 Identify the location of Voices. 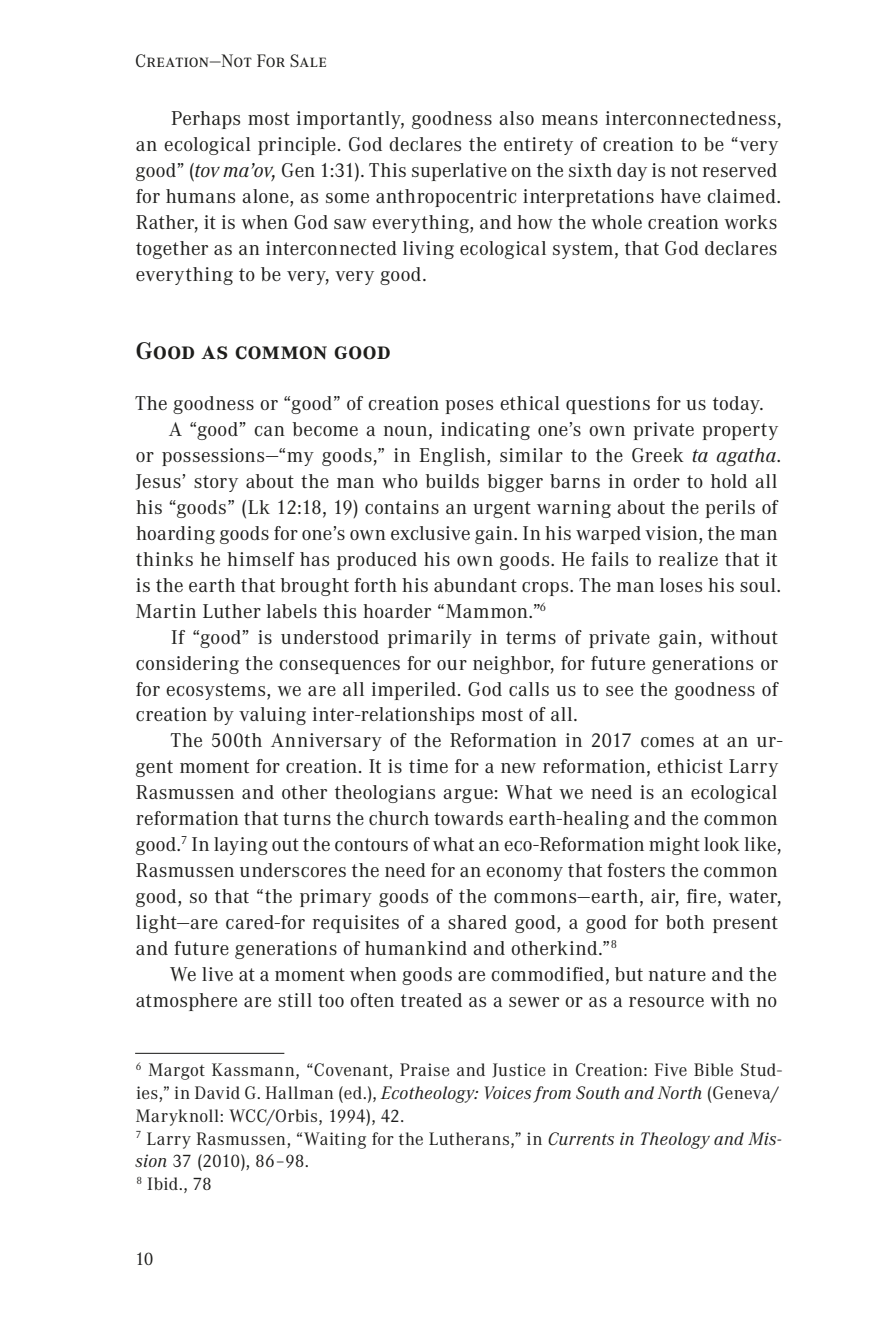
(507, 1092).
